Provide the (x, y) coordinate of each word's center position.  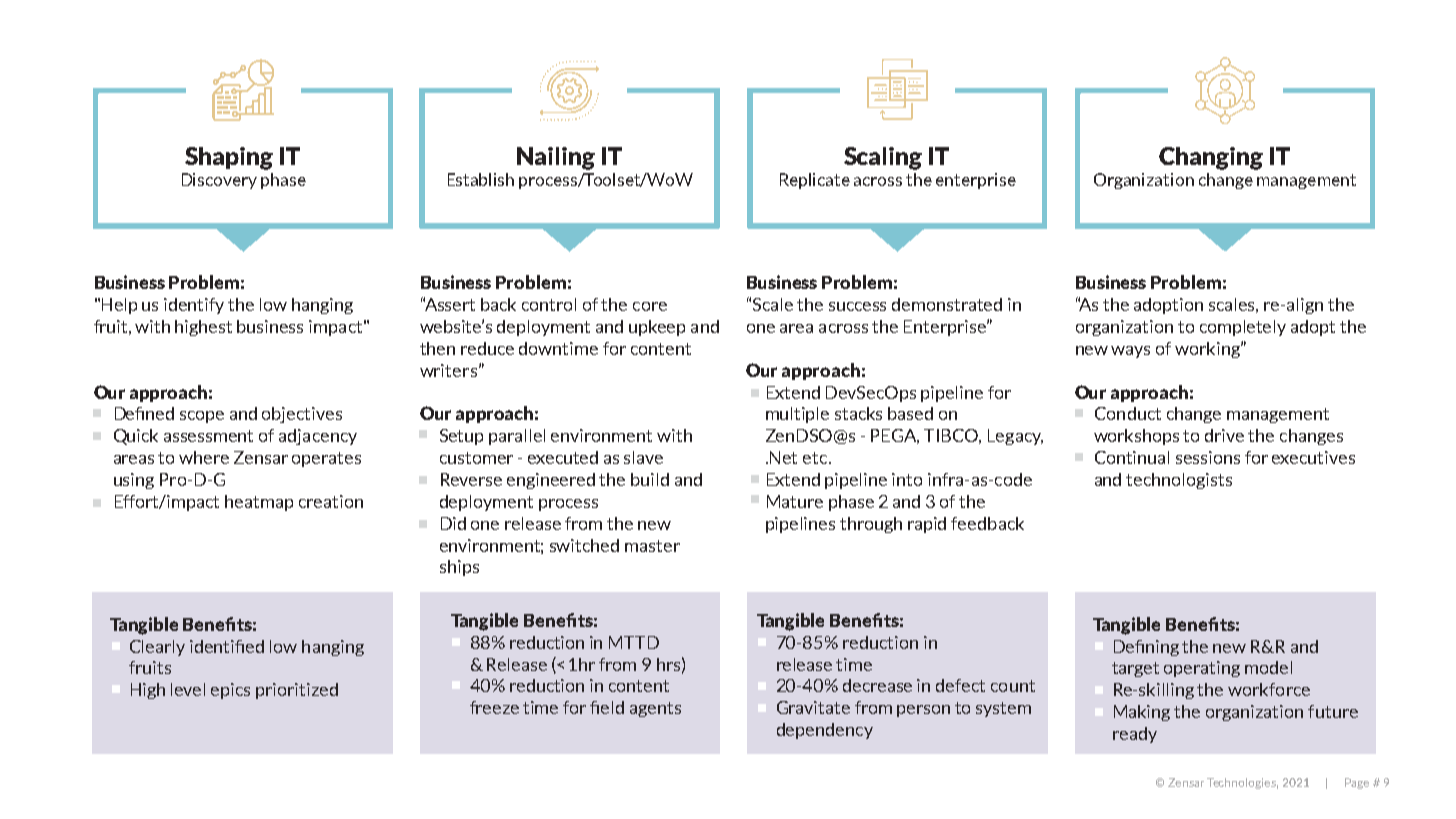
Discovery (219, 181)
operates (326, 459)
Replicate (815, 181)
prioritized (297, 691)
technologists (1179, 481)
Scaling (883, 158)
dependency (825, 731)
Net (783, 457)
